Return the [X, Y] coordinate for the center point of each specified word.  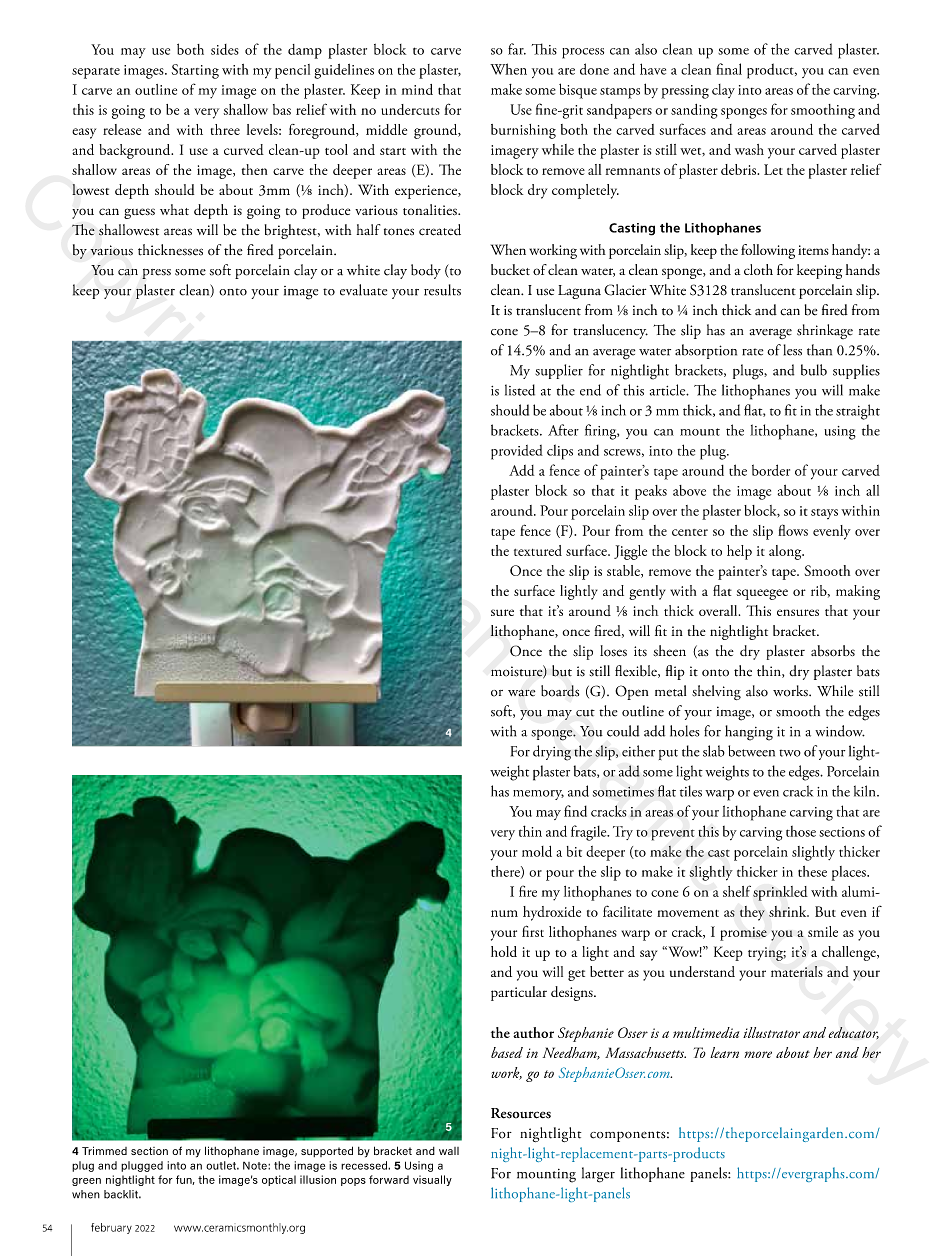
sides [225, 49]
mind [417, 89]
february [111, 1228]
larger [598, 1175]
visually [432, 1180]
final [729, 69]
